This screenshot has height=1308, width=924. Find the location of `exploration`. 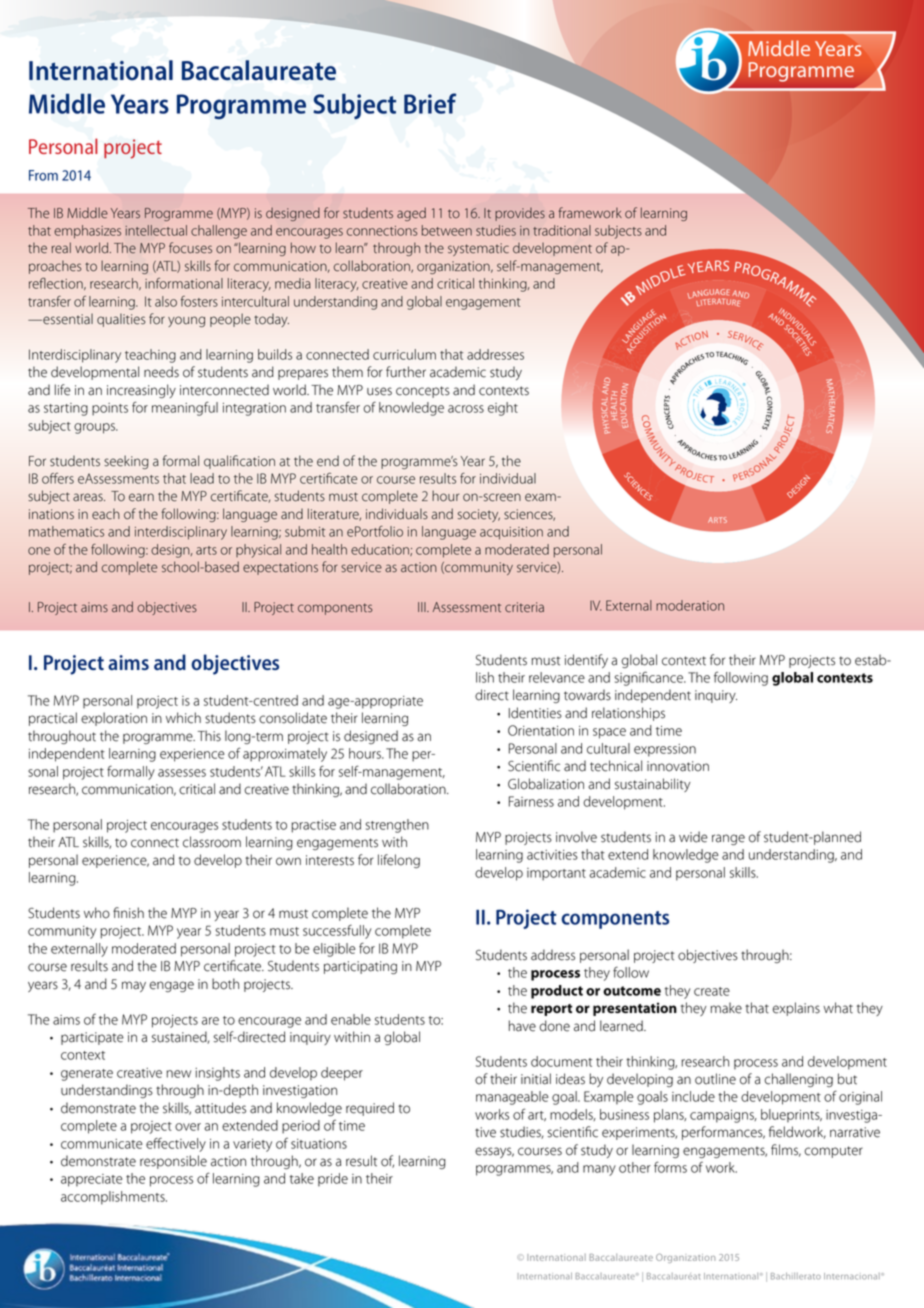

exploration is located at coordinates (114, 719).
